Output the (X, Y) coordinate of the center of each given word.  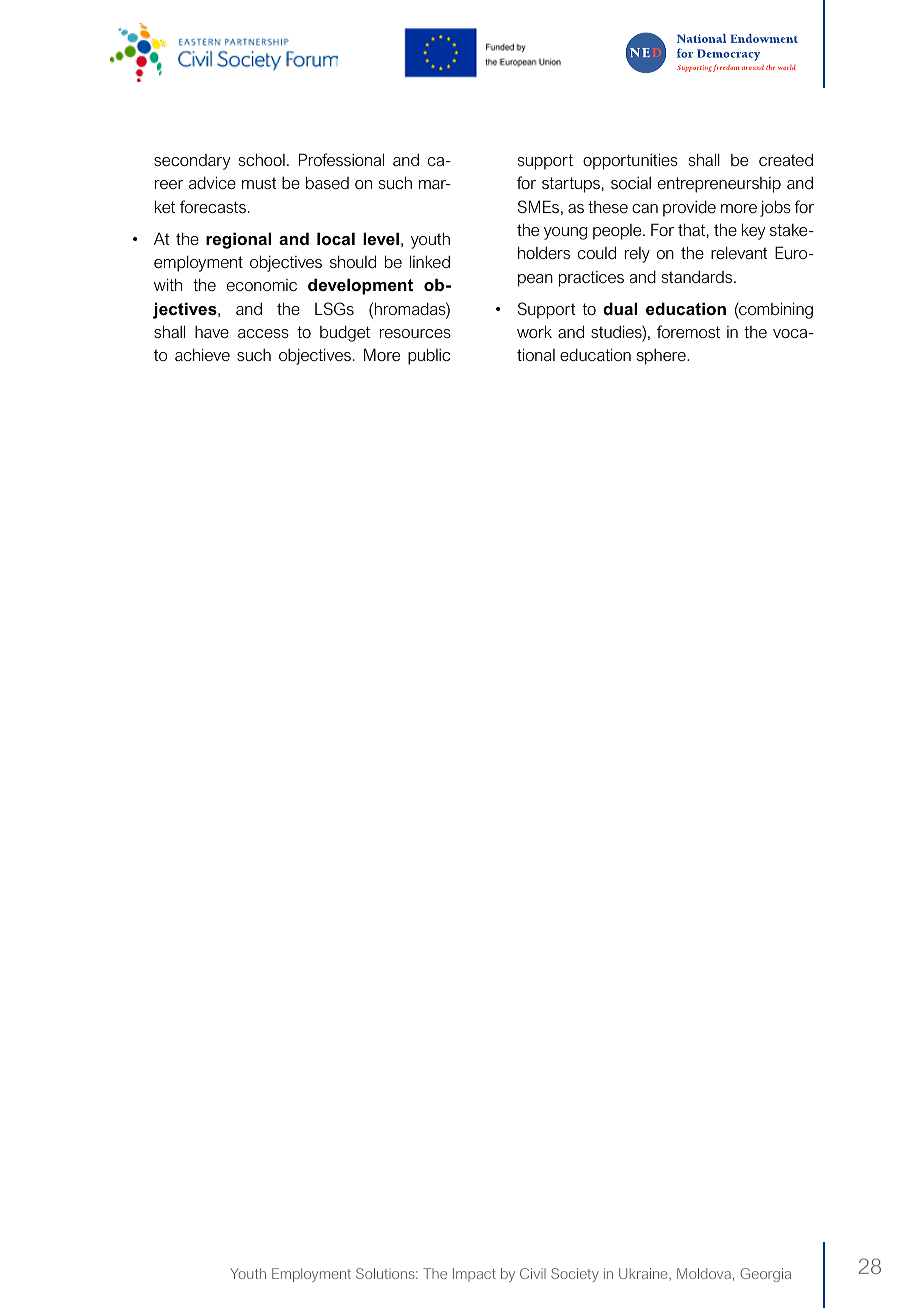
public (429, 356)
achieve (202, 354)
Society (575, 1275)
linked (430, 261)
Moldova (704, 1273)
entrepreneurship (719, 185)
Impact (474, 1275)
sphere (662, 357)
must (259, 183)
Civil (533, 1273)
